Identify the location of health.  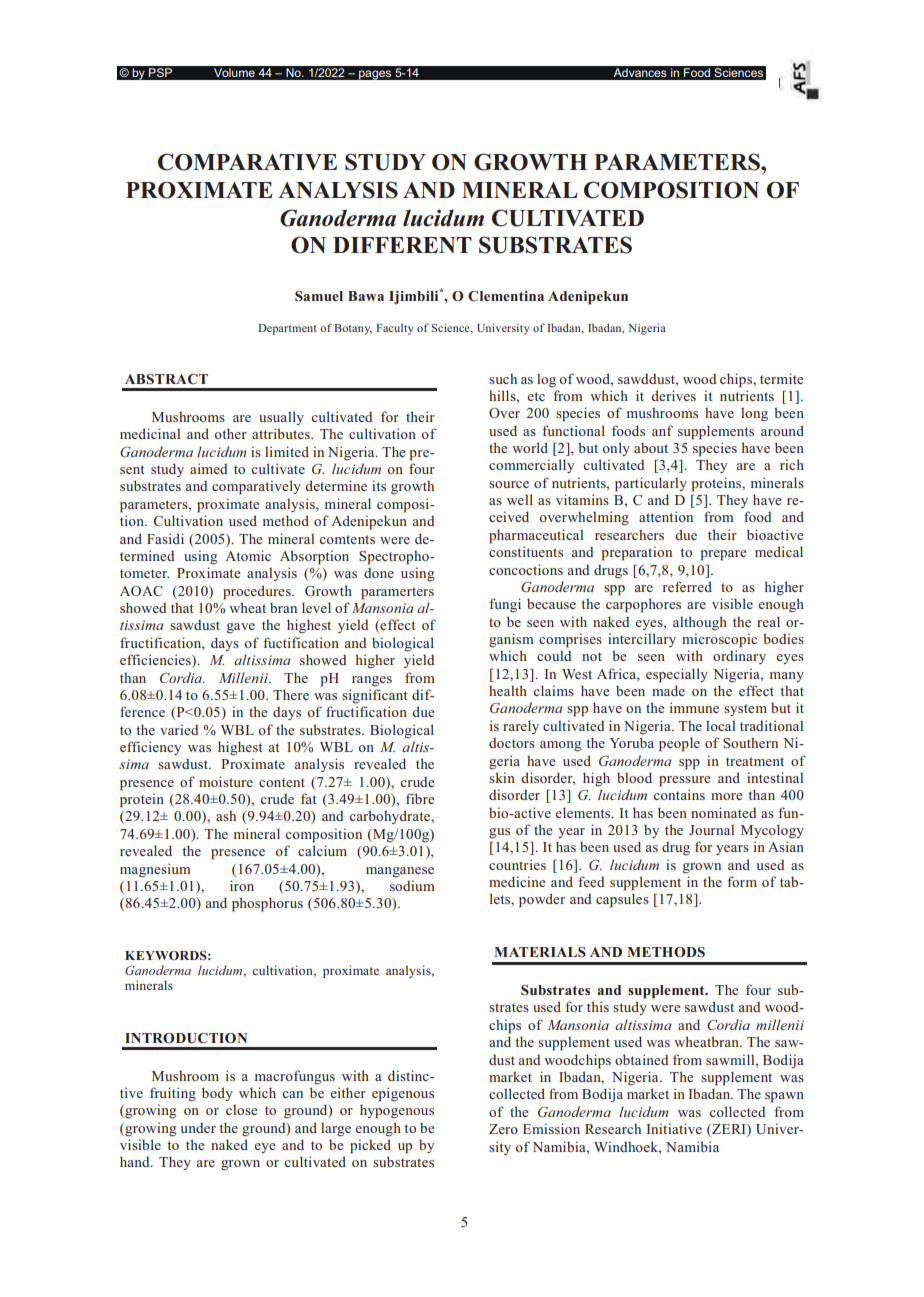
(508, 690).
